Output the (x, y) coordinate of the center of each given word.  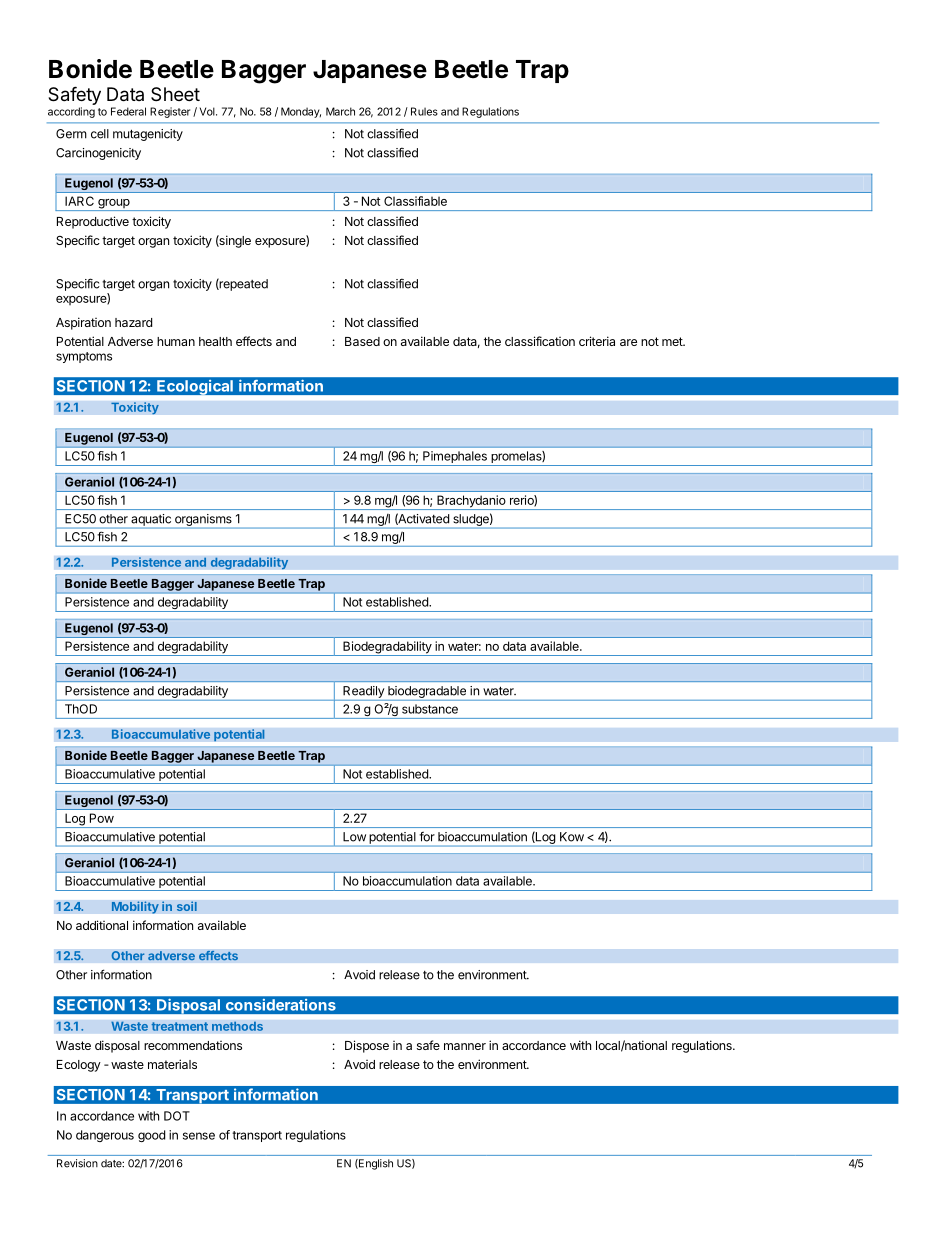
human (176, 341)
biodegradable (427, 692)
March (340, 111)
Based (362, 341)
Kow (572, 837)
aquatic (151, 520)
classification (540, 341)
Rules (424, 111)
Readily (363, 692)
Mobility (135, 907)
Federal (128, 111)
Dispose (367, 1046)
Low (354, 837)
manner (465, 1046)
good (151, 1136)
